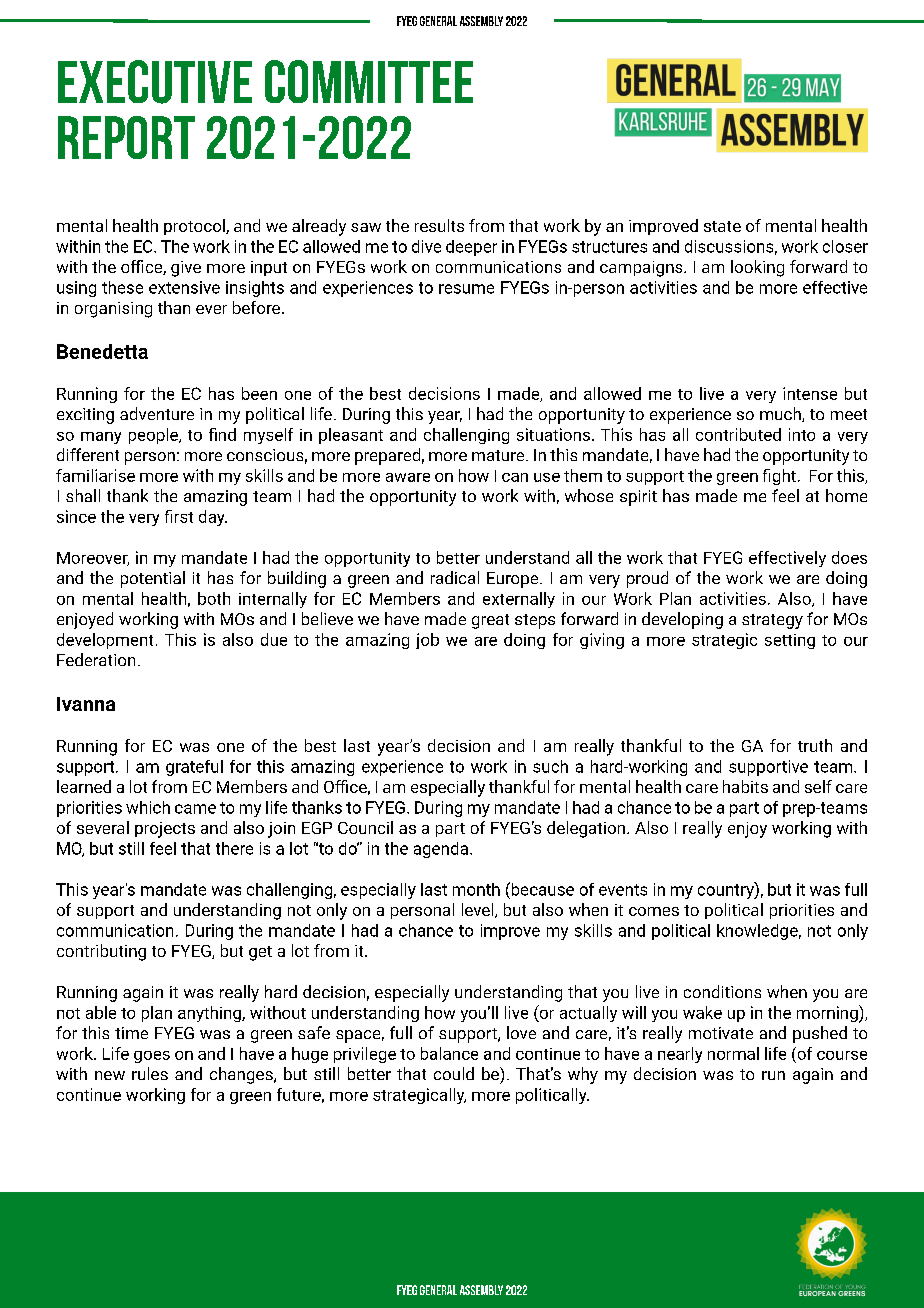 The height and width of the document is (1308, 924). Describe the element at coordinates (466, 289) in the document. I see `resume` at that location.
